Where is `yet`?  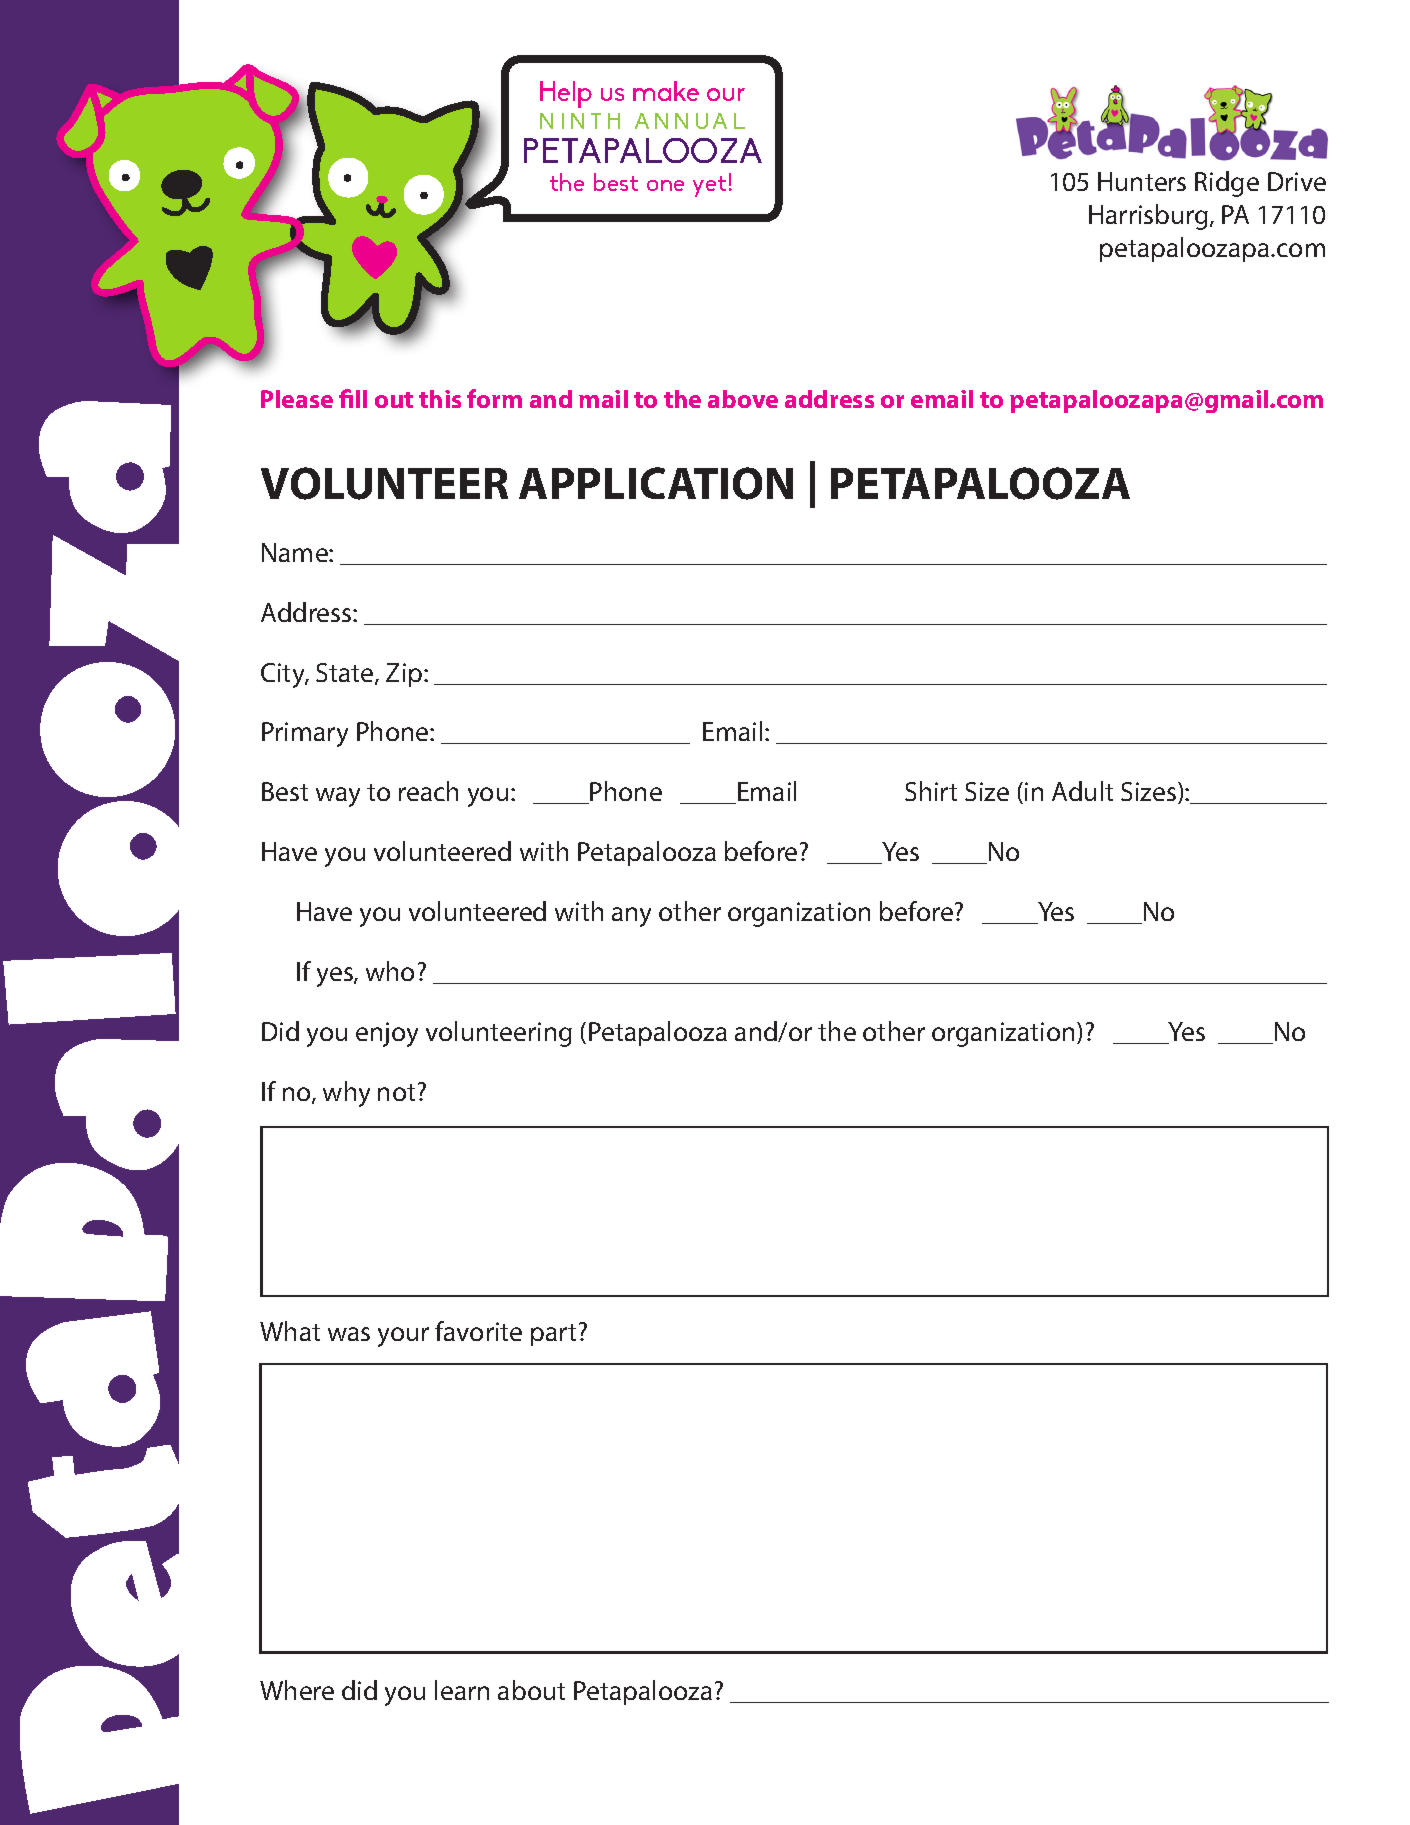
yet is located at coordinates (709, 186).
